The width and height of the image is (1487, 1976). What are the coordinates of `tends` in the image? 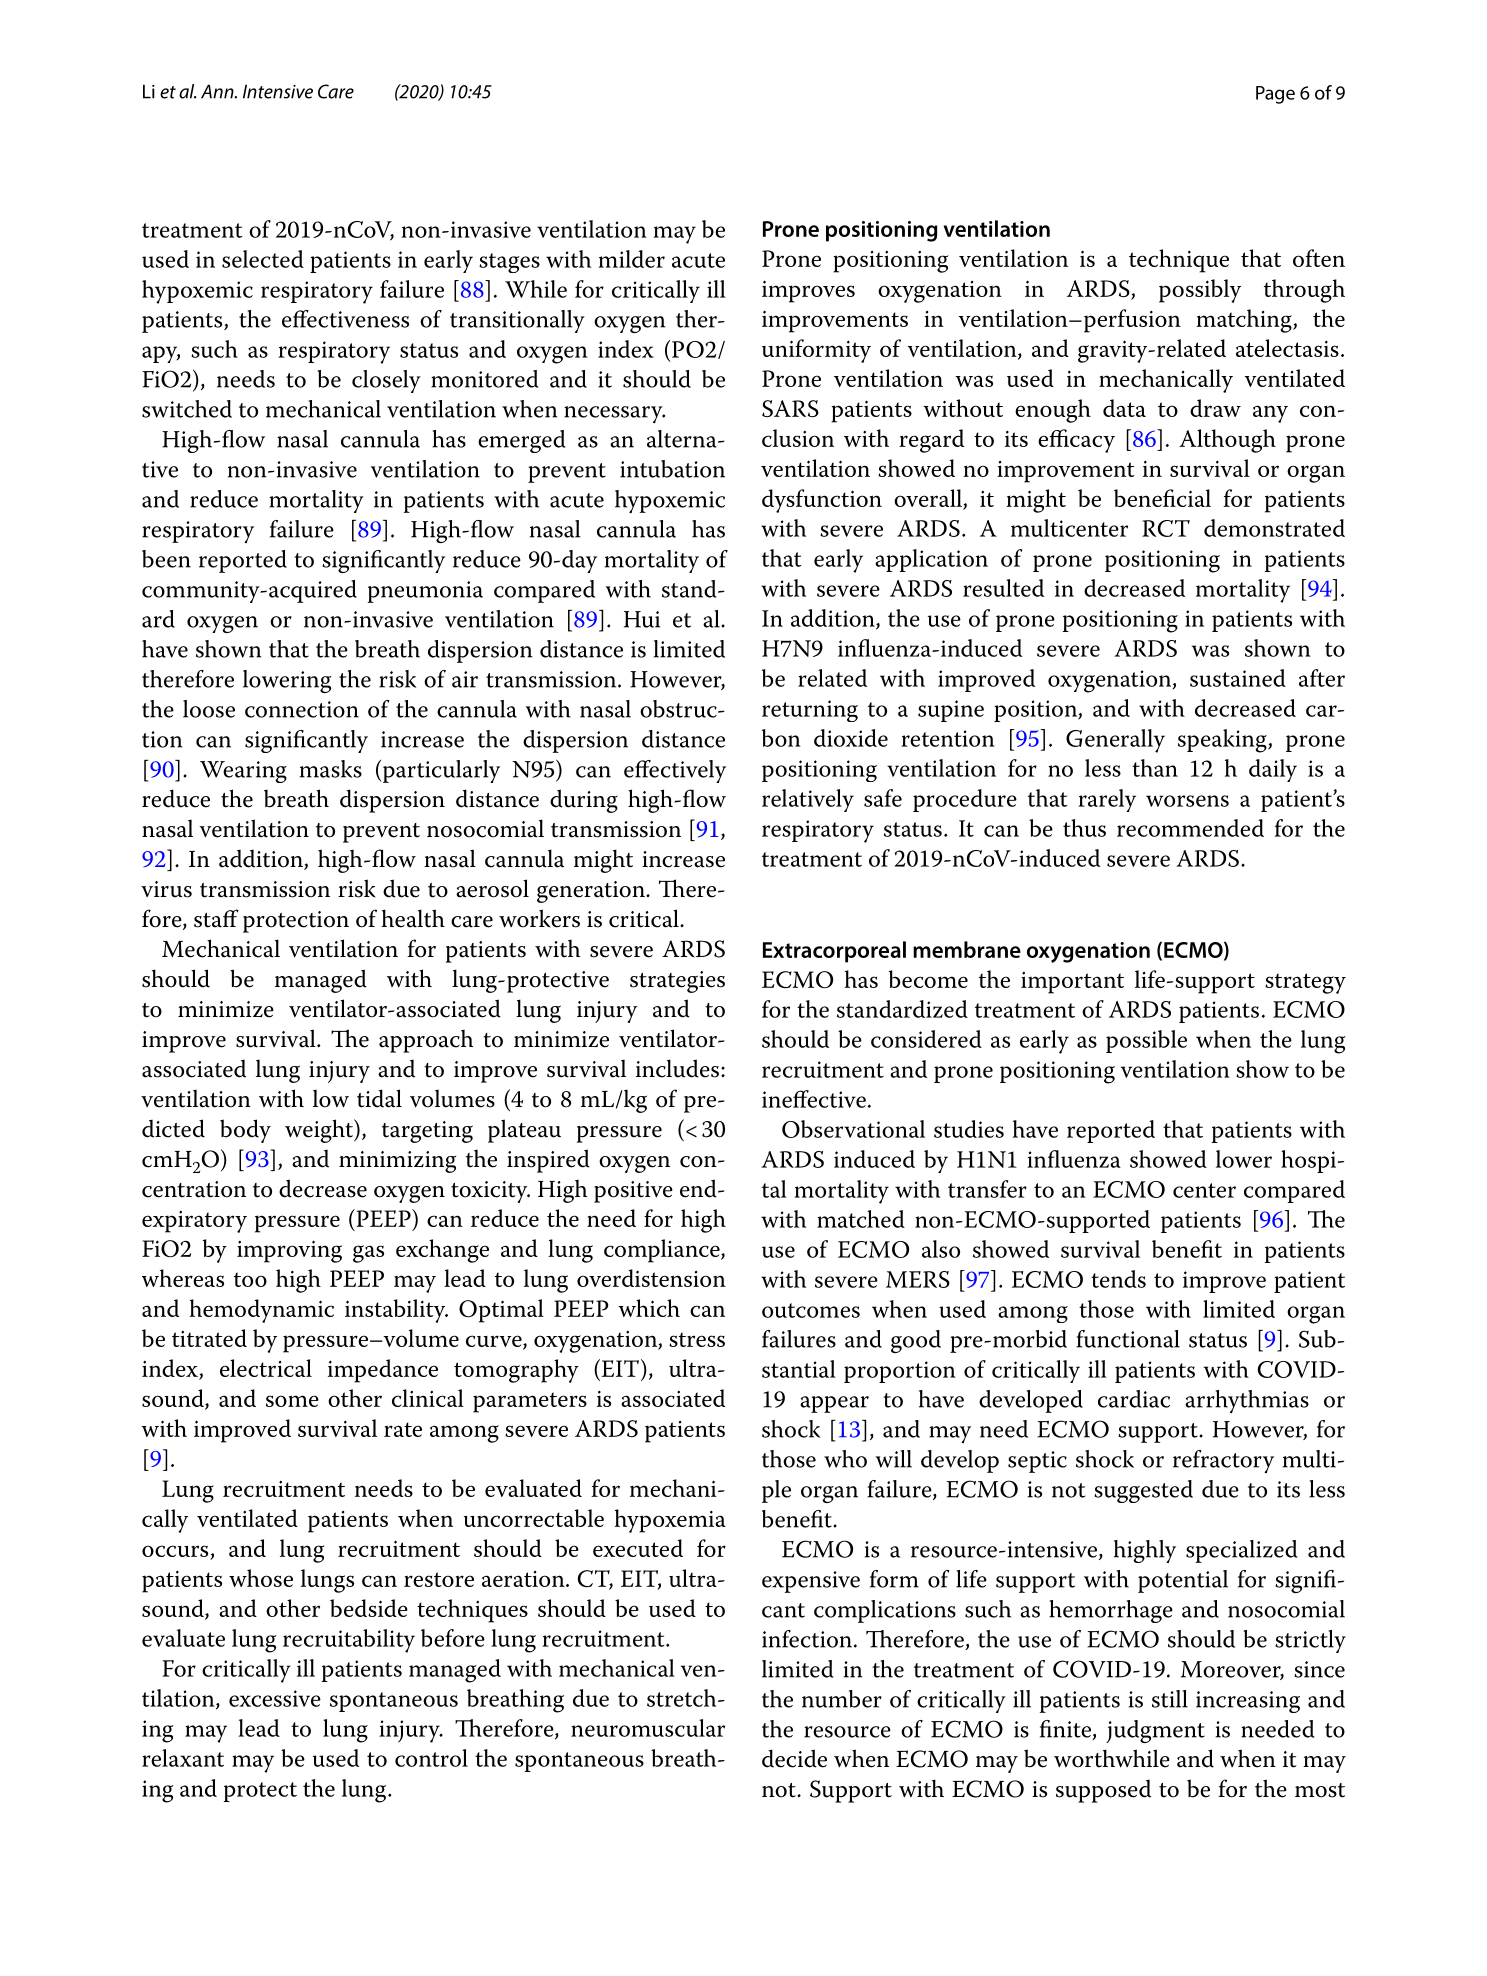 It's located at (1118, 1279).
